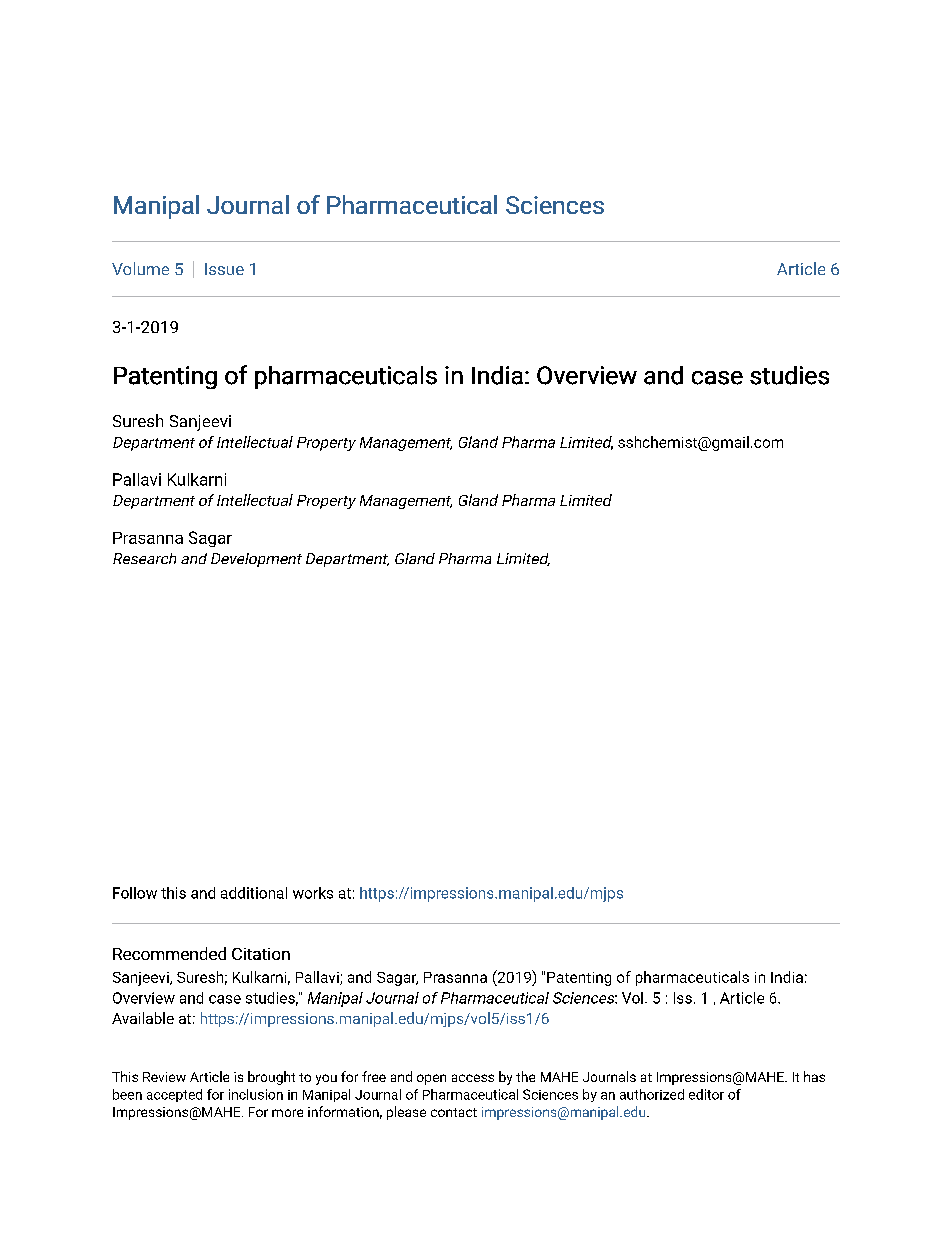 Image resolution: width=952 pixels, height=1233 pixels. Describe the element at coordinates (254, 893) in the screenshot. I see `additional` at that location.
